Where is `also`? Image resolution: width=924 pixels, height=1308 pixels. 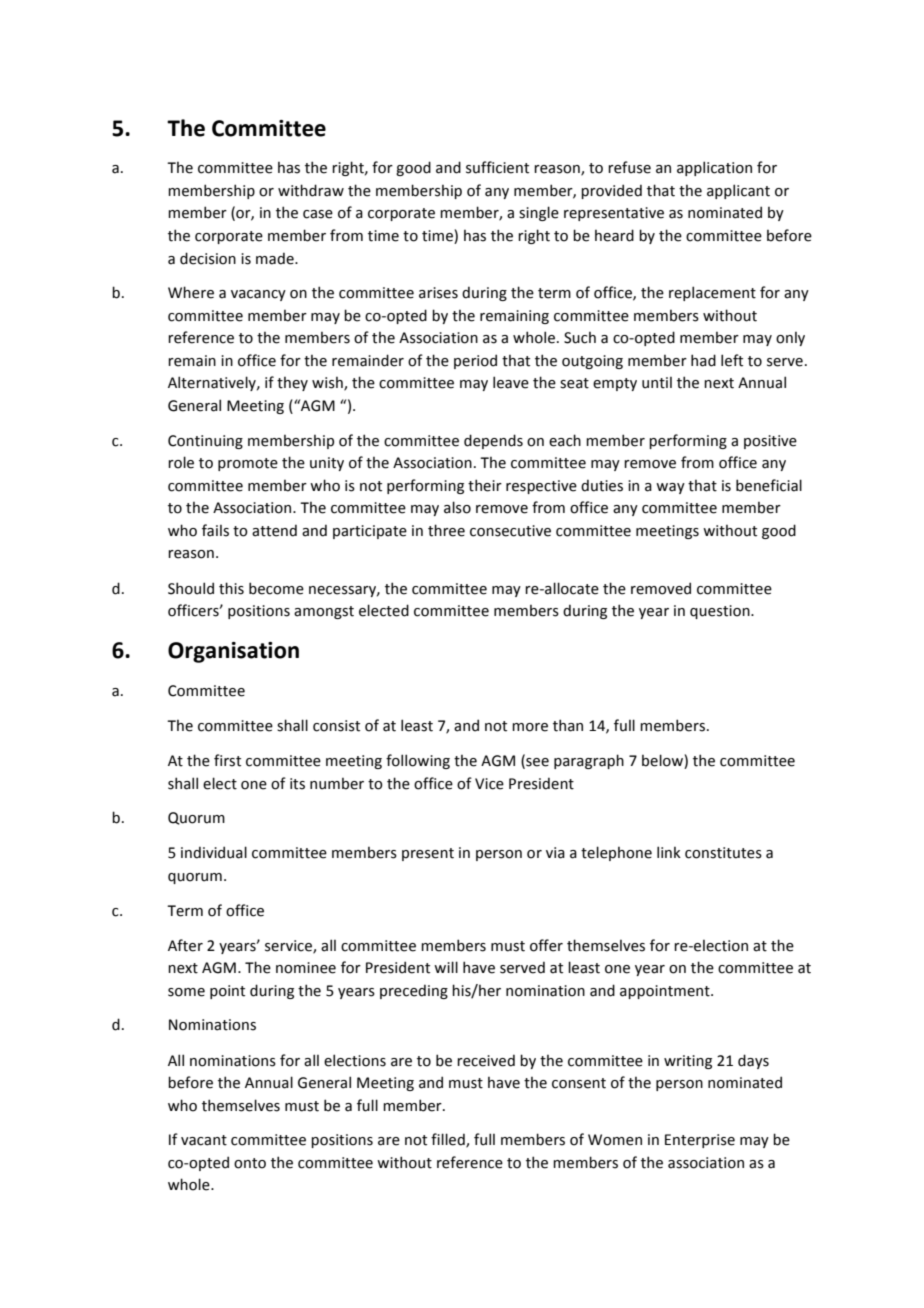
also is located at coordinates (457, 507).
